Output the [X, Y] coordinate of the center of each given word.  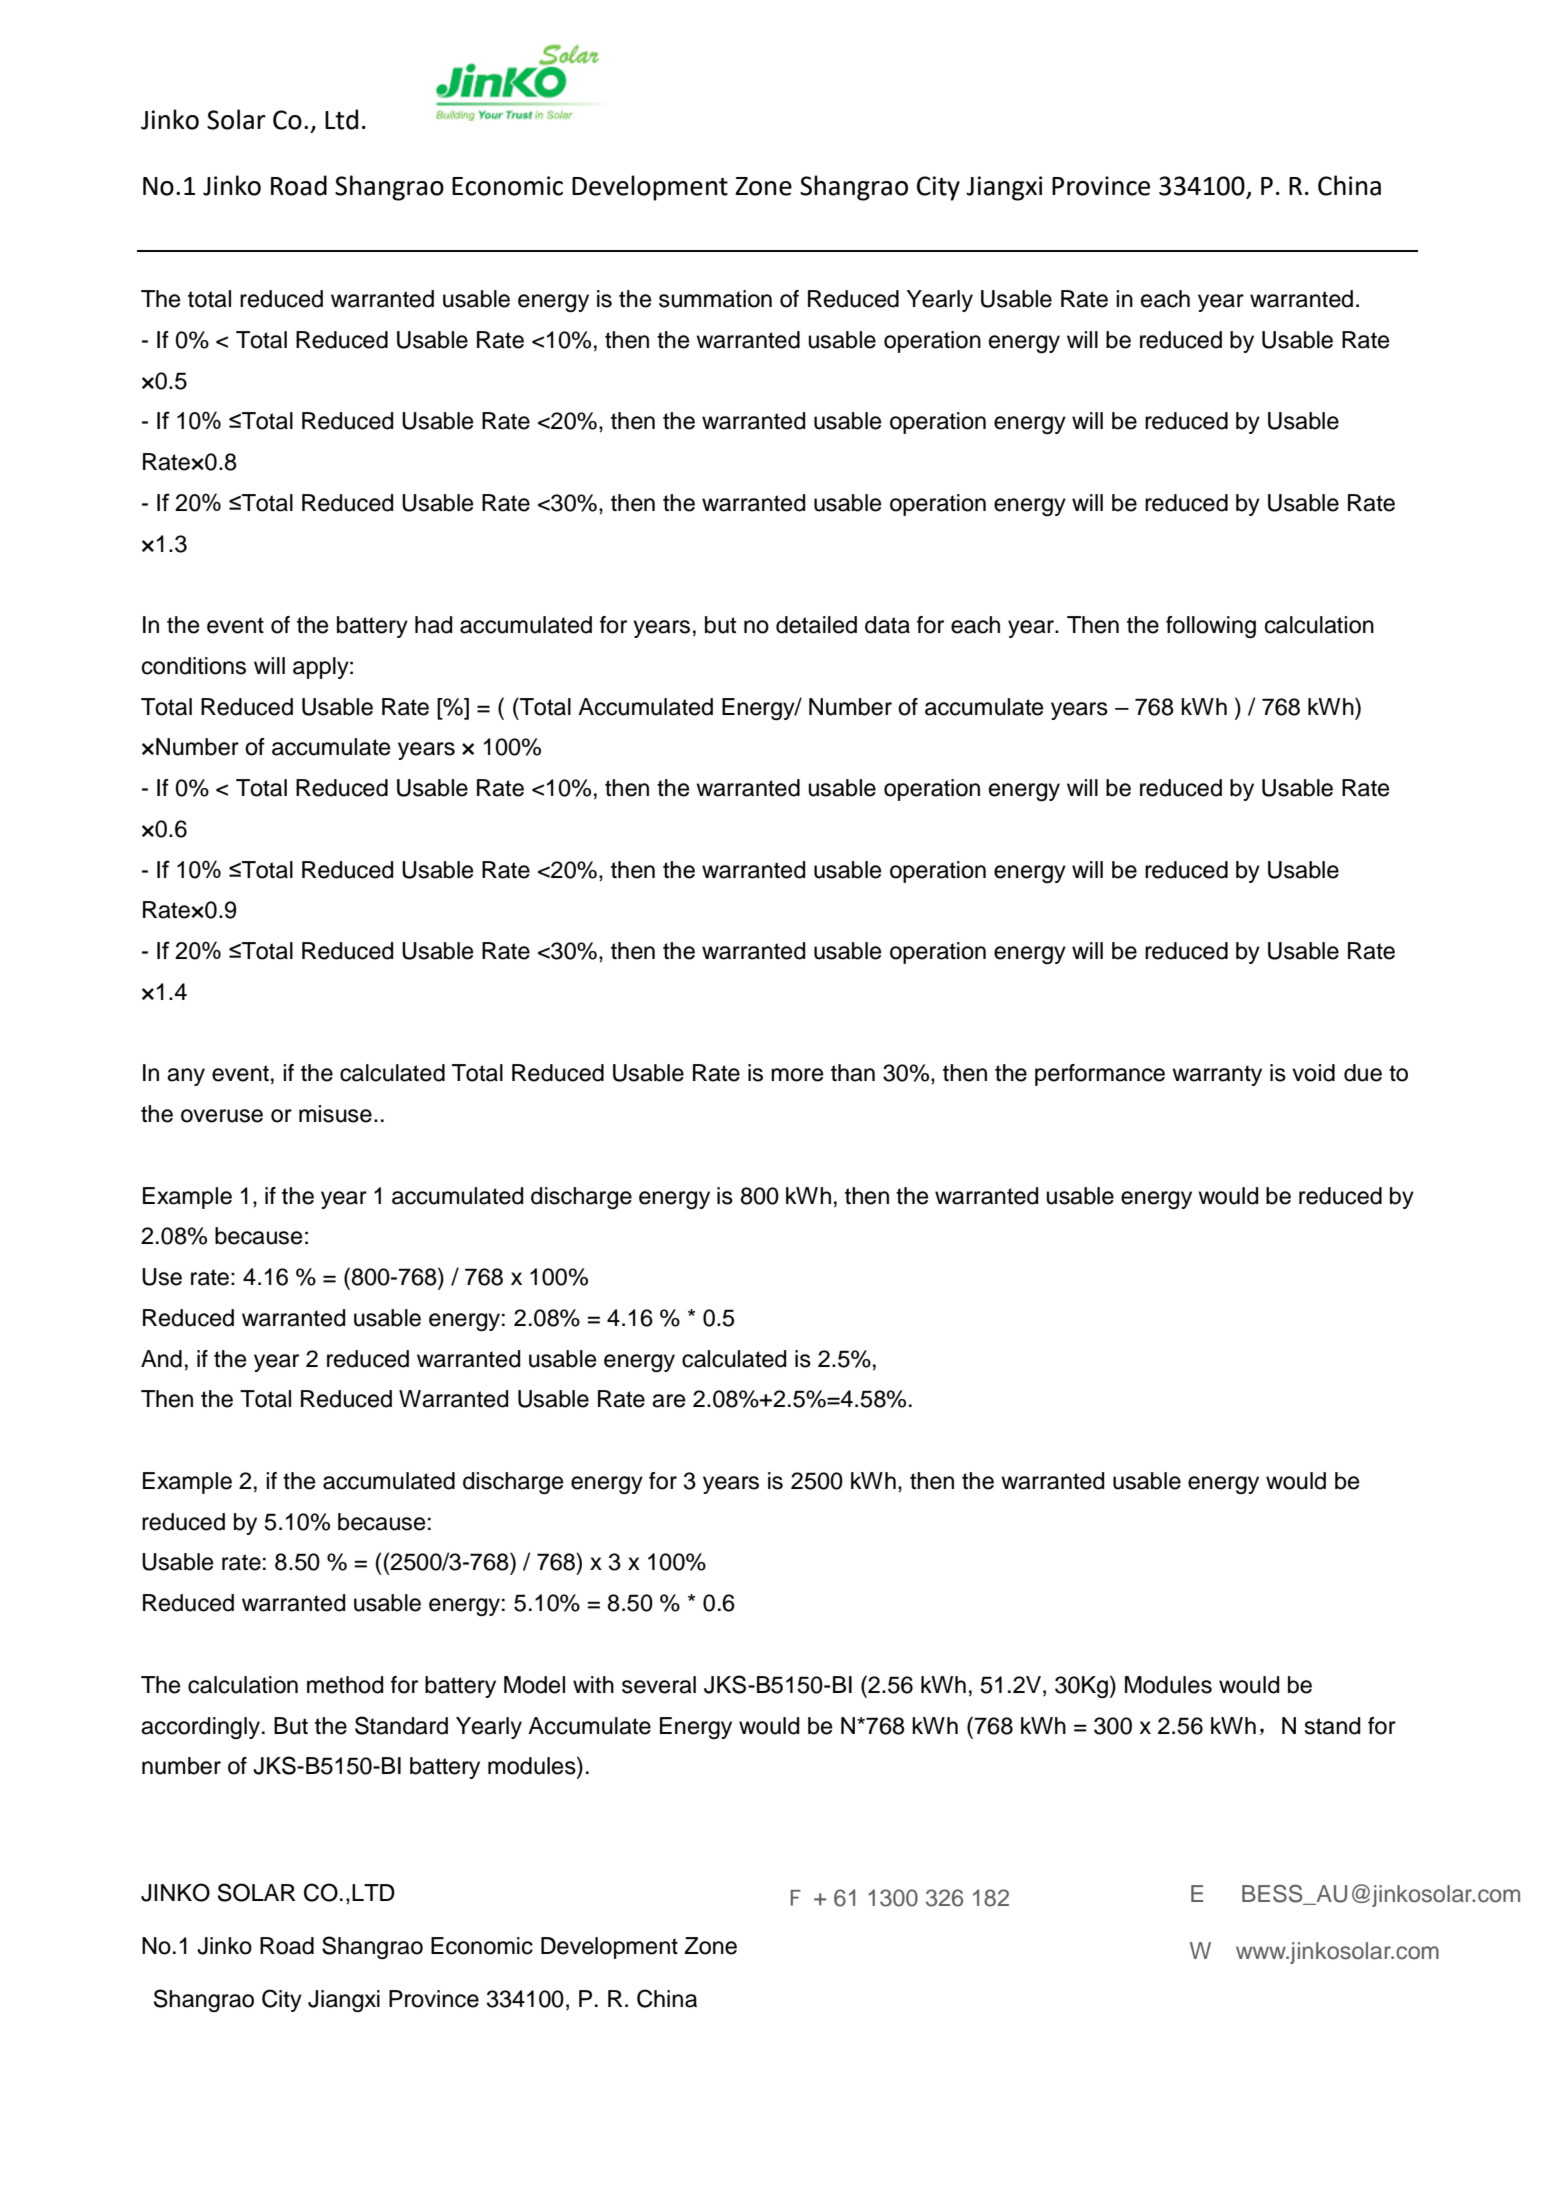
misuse [335, 1114]
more [797, 1075]
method [345, 1685]
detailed [816, 625]
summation [715, 299]
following [1211, 627]
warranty [1217, 1075]
